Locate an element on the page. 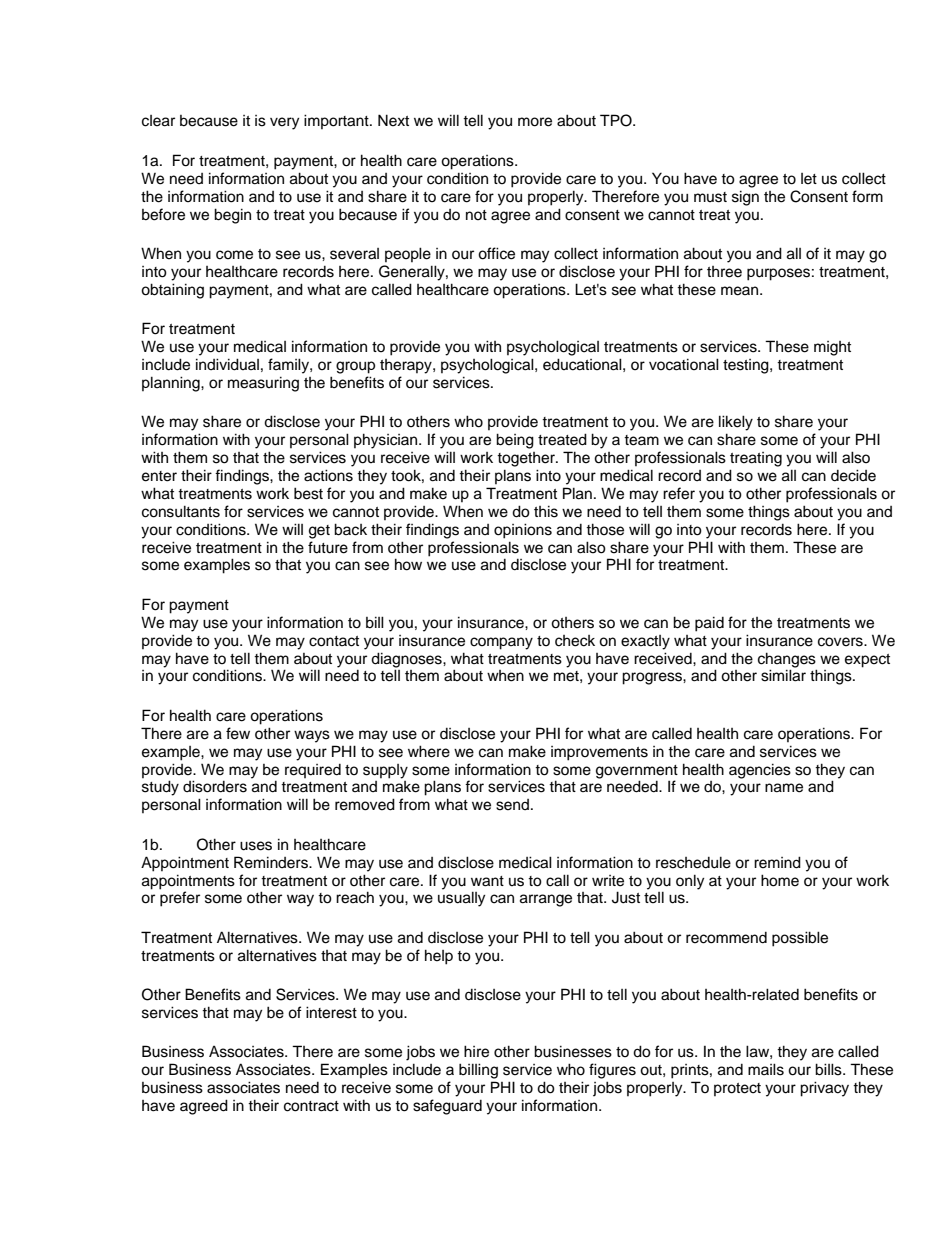 The image size is (952, 1233). contract is located at coordinates (311, 1106).
